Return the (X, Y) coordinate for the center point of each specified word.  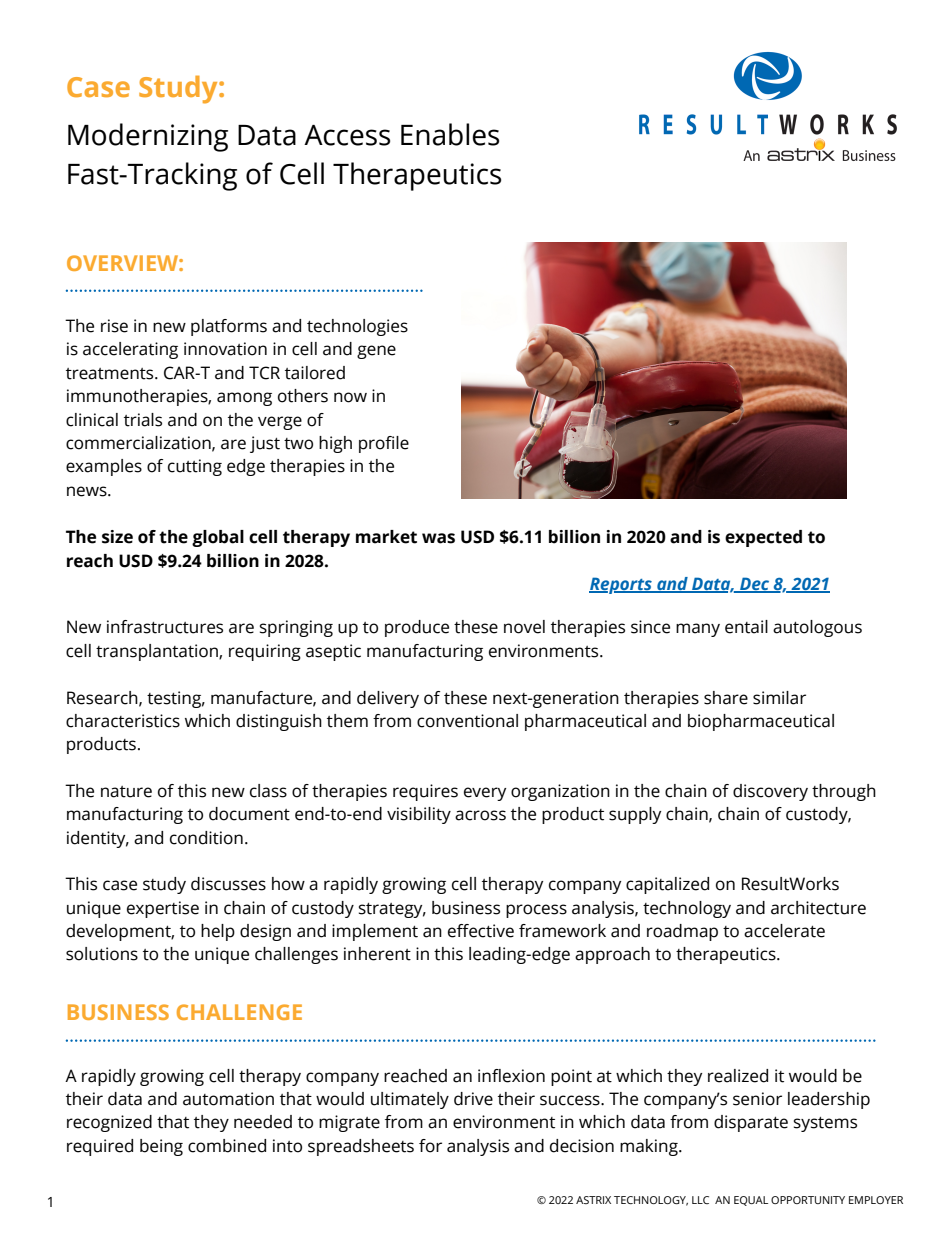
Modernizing (148, 137)
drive (473, 1099)
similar (779, 698)
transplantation (158, 652)
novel (524, 627)
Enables (450, 134)
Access (347, 135)
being (161, 1147)
